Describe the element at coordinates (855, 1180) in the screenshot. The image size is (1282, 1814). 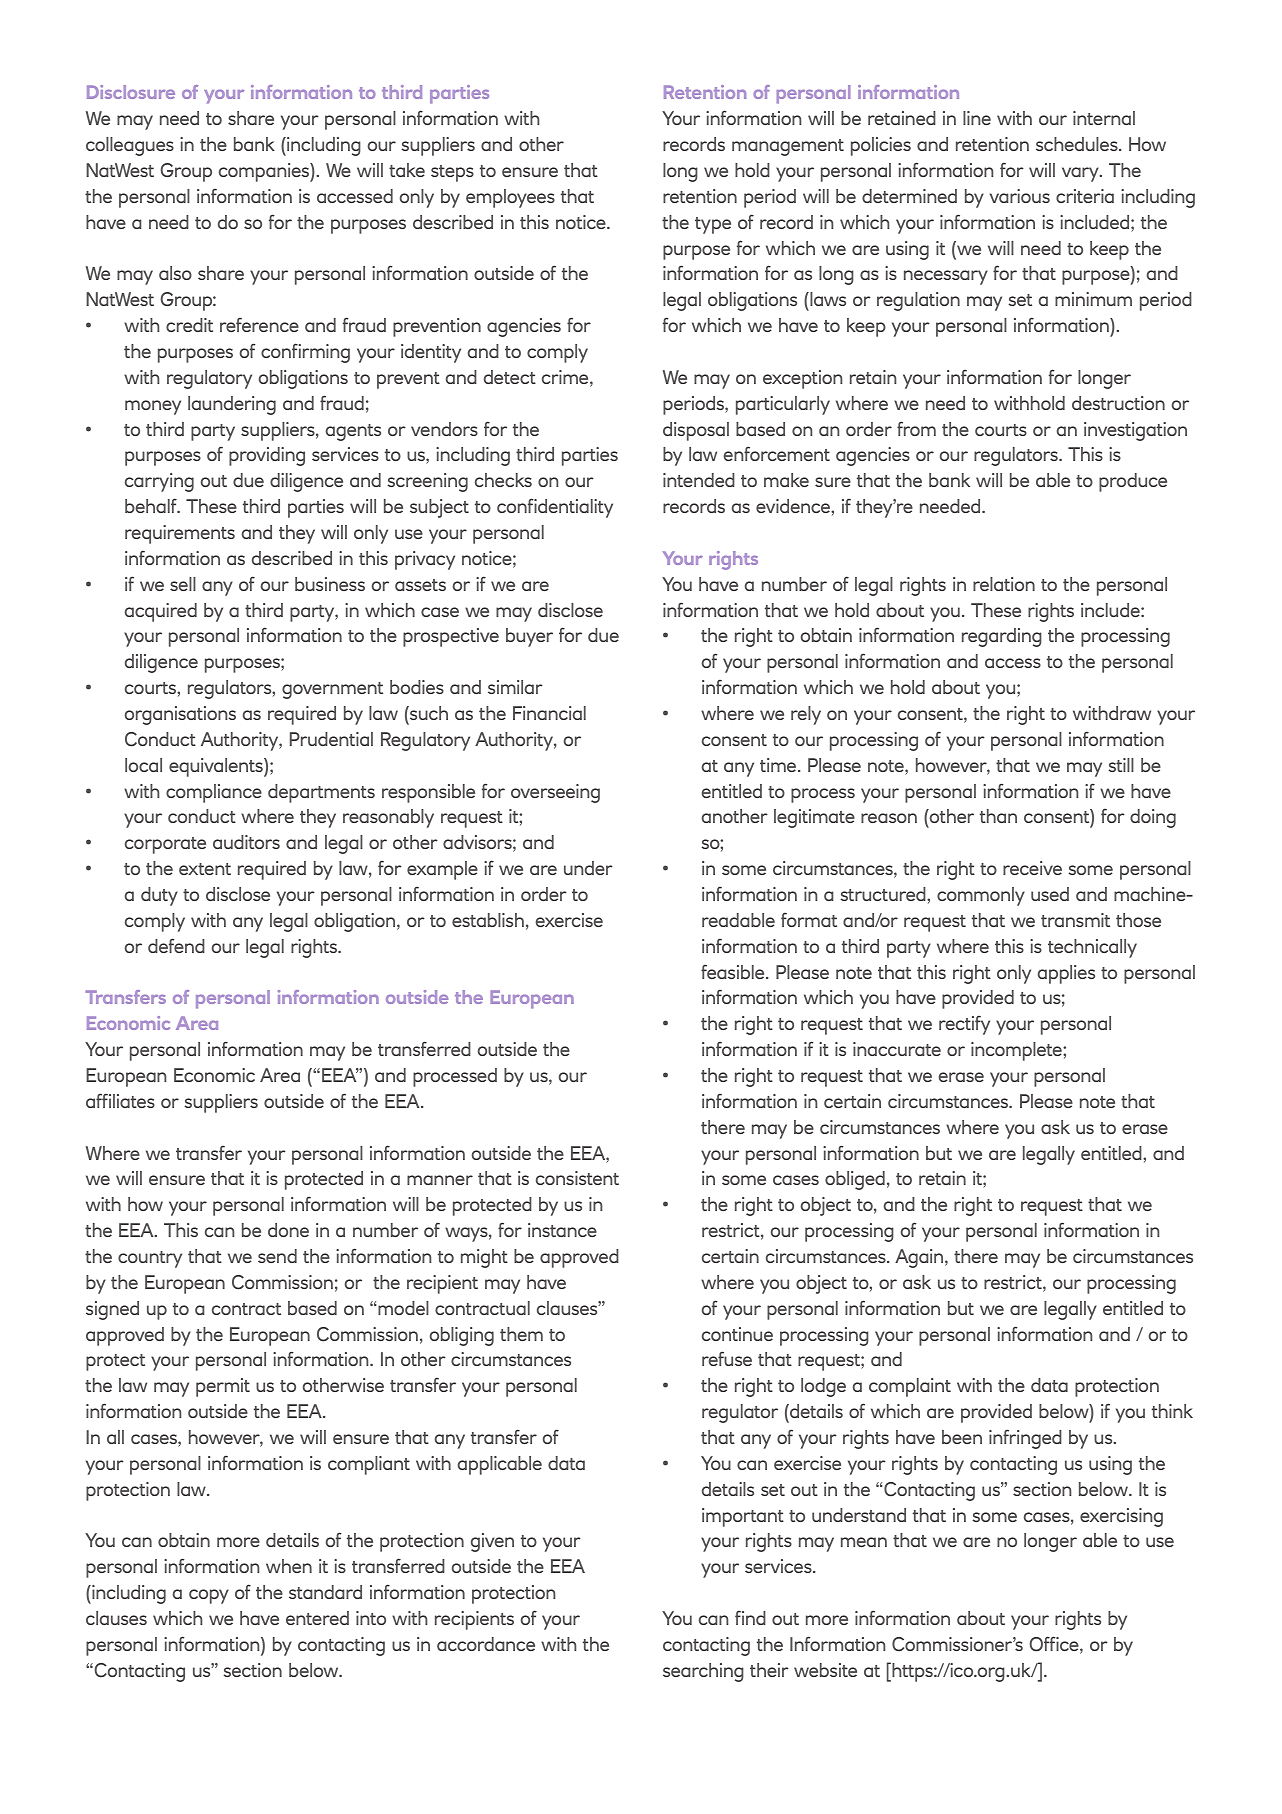
I see `obliged` at that location.
